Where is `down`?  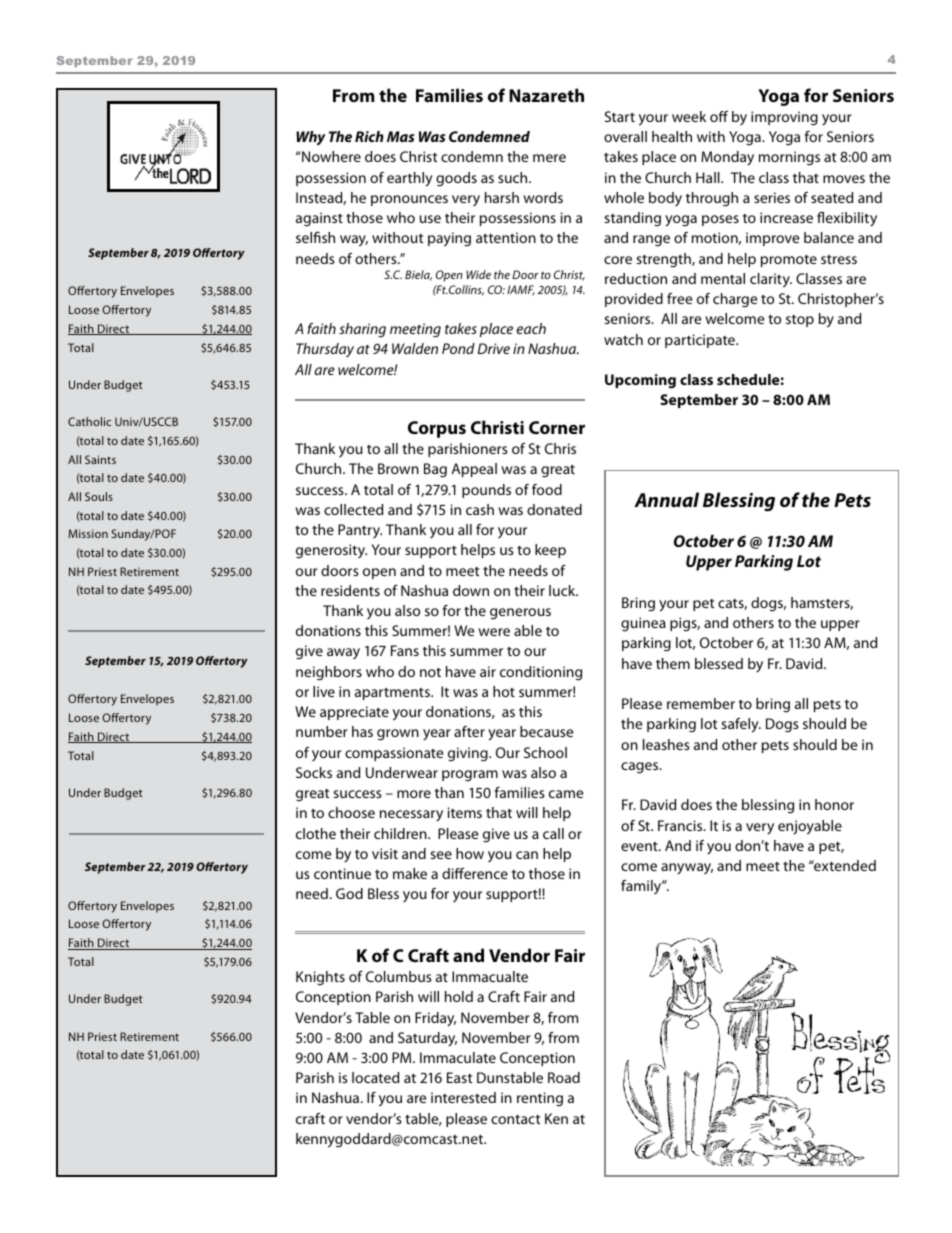
down is located at coordinates (471, 590).
